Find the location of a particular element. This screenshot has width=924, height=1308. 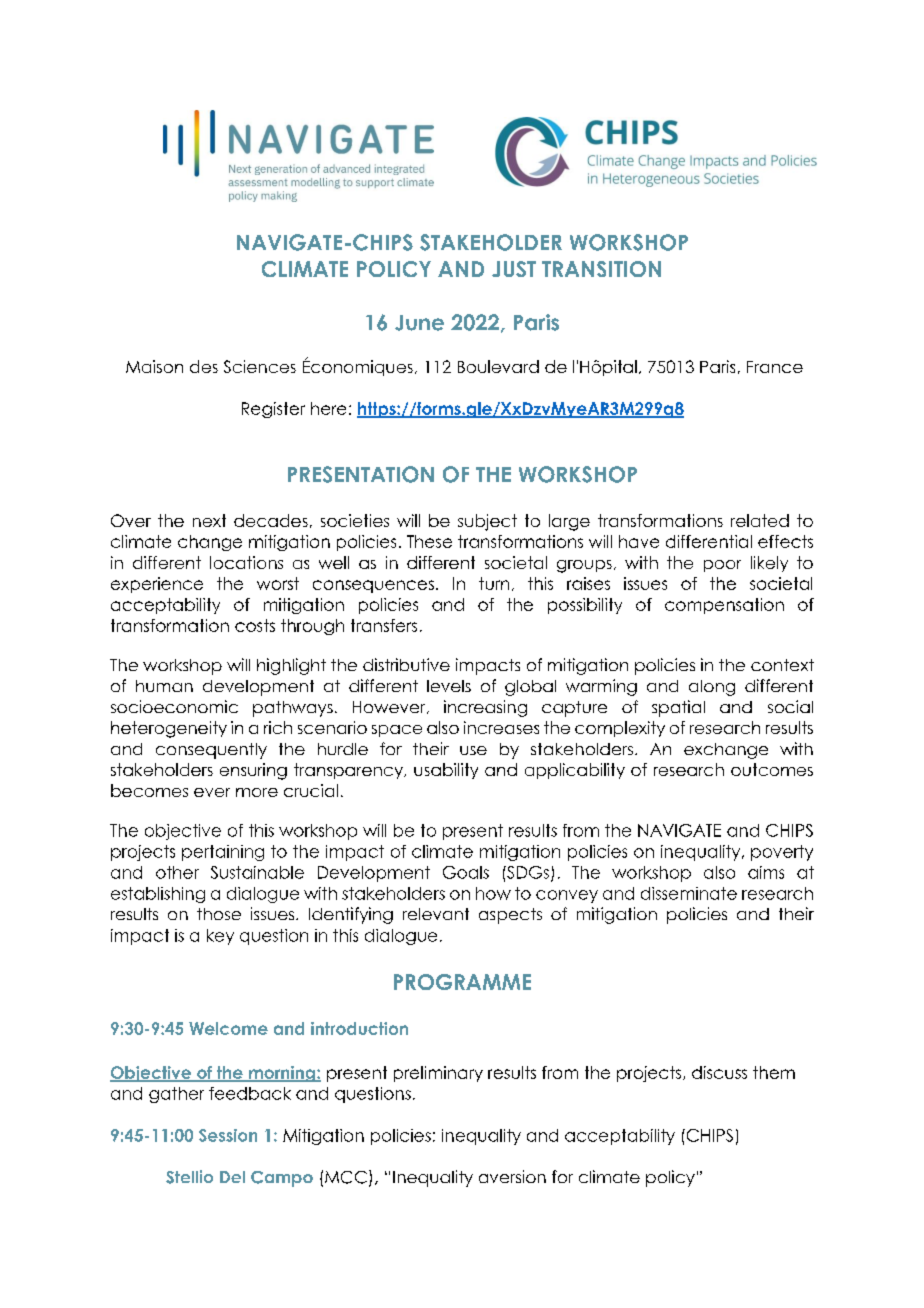

JUST is located at coordinates (514, 269).
